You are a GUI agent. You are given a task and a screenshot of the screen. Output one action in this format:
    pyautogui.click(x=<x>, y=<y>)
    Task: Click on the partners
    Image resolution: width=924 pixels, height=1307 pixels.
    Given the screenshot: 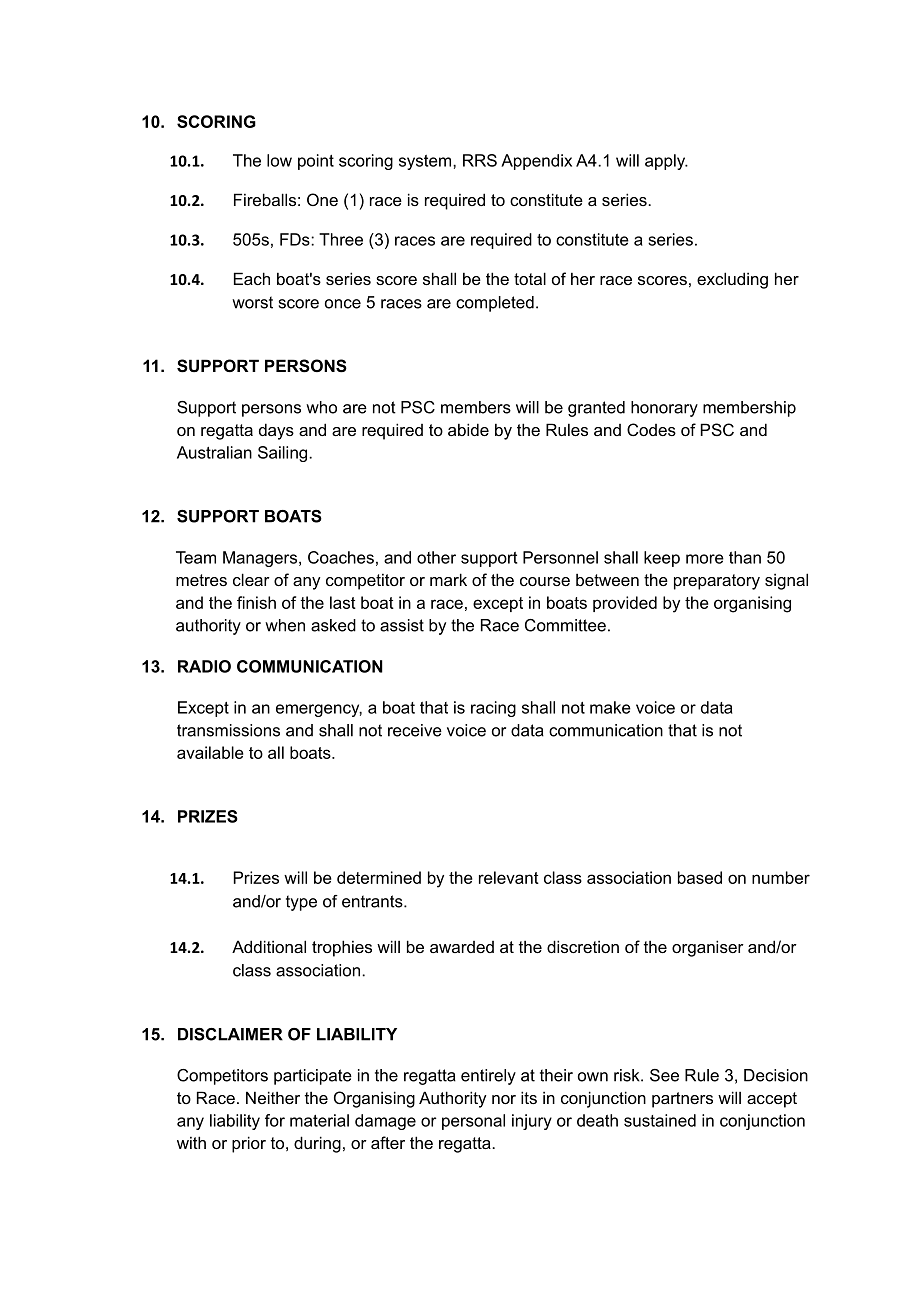 What is the action you would take?
    pyautogui.click(x=682, y=1100)
